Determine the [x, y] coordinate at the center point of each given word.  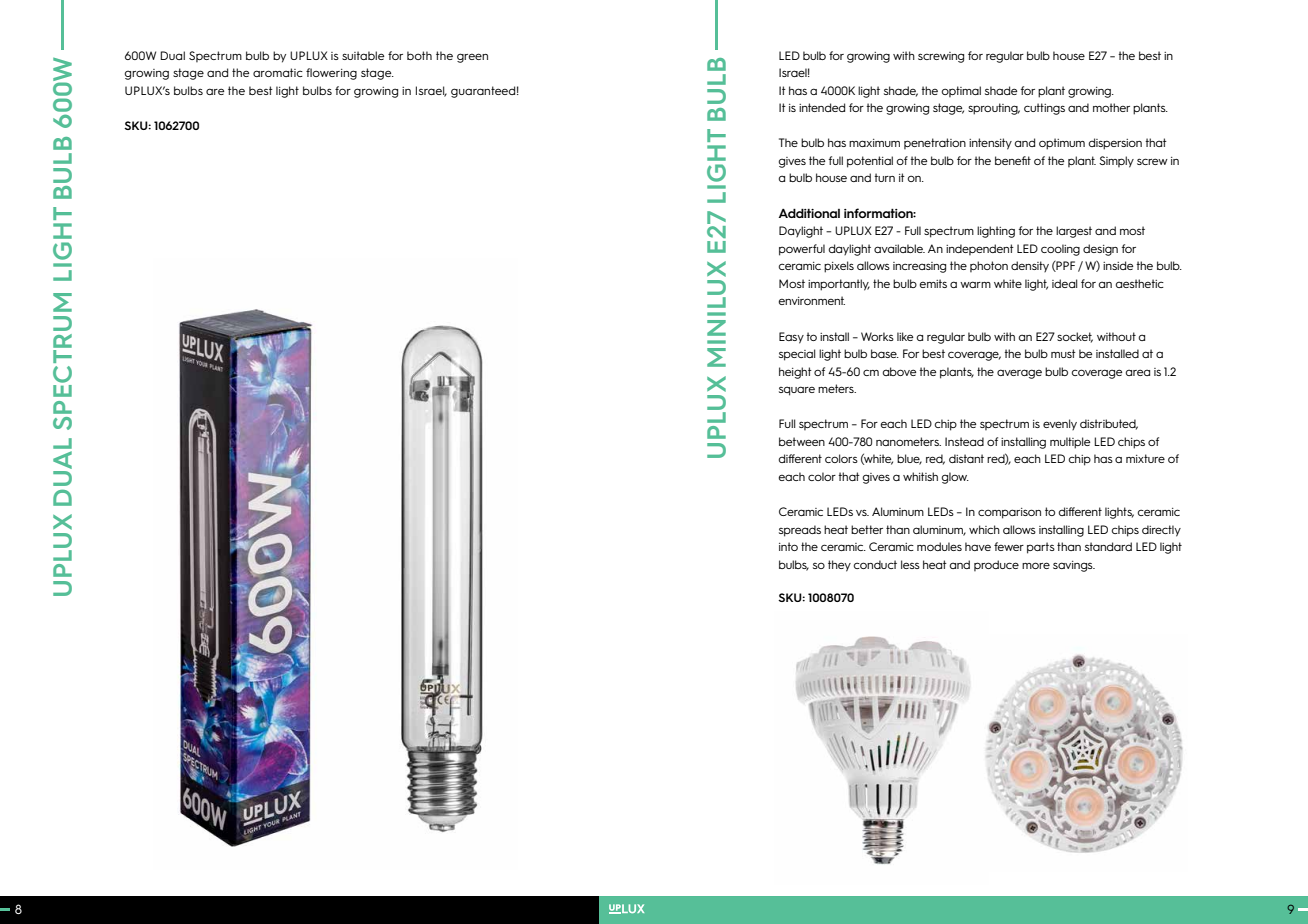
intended [822, 107]
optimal [961, 91]
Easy [791, 338]
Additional [809, 213]
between [802, 441]
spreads [800, 531]
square [797, 391]
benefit [1013, 160]
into [788, 546]
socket [1075, 337]
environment [812, 300]
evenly [1060, 424]
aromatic [278, 72]
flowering [331, 74]
